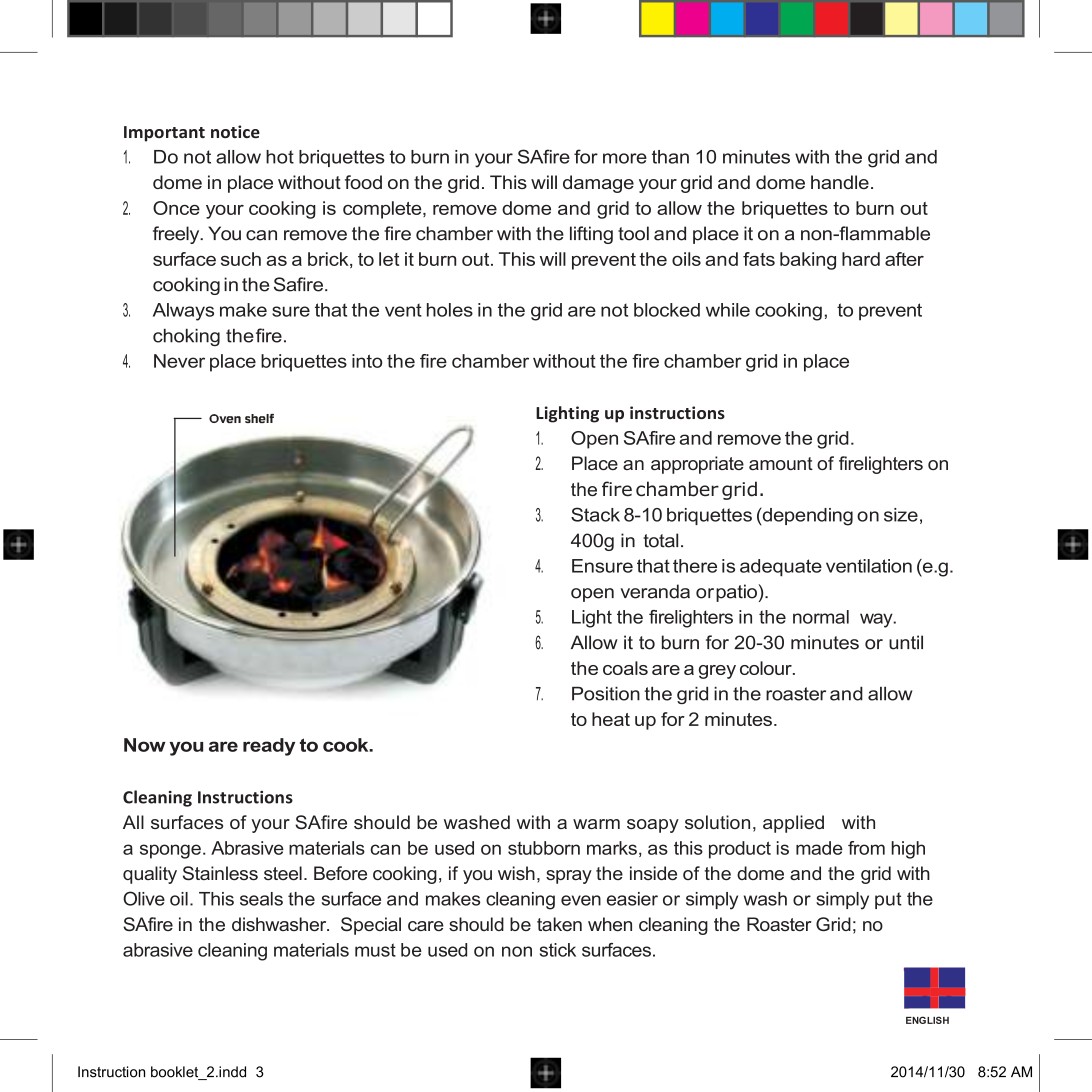 The image size is (1092, 1092). I want to click on coals, so click(625, 668).
